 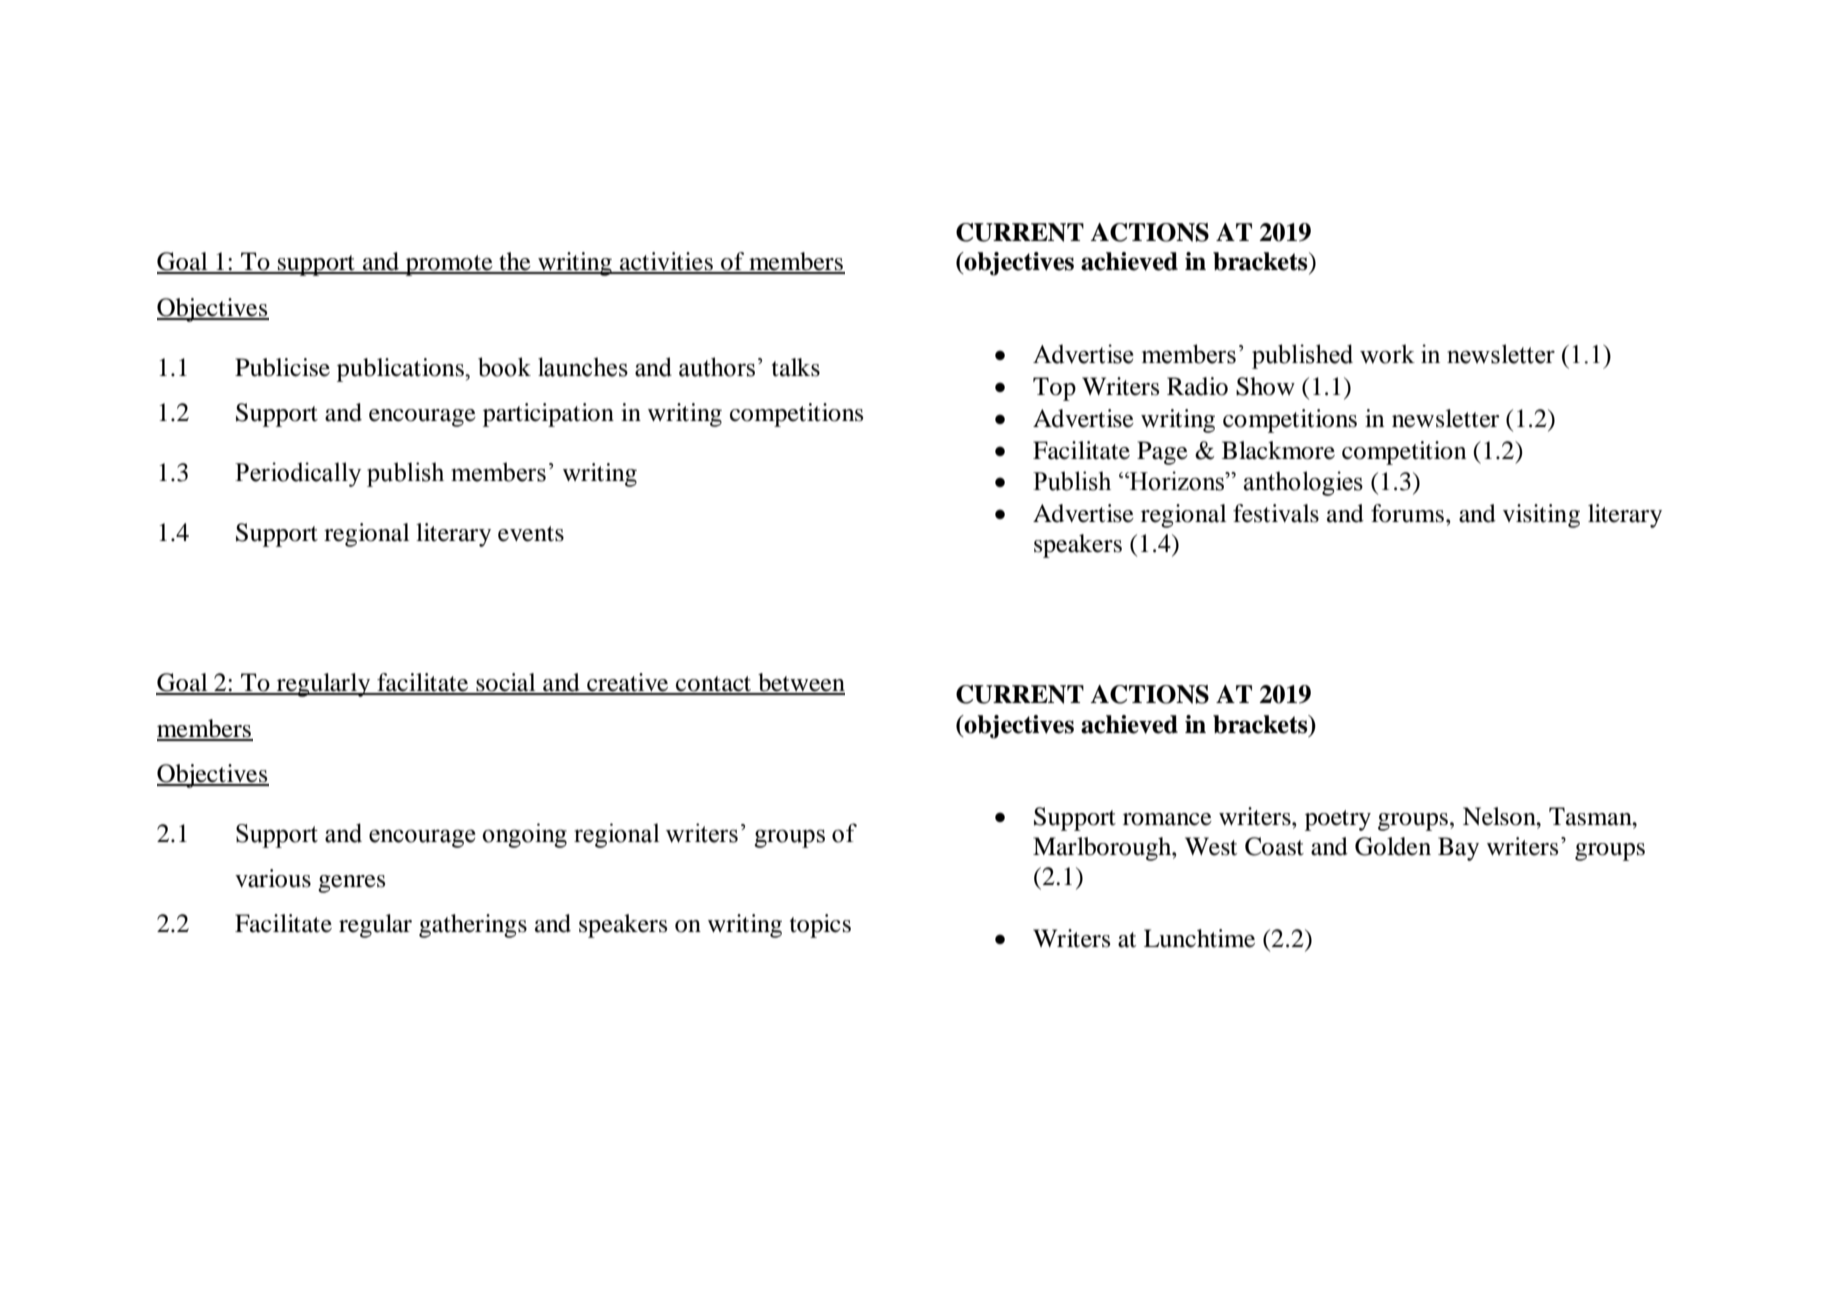 What do you see at coordinates (1407, 513) in the image?
I see `forums` at bounding box center [1407, 513].
